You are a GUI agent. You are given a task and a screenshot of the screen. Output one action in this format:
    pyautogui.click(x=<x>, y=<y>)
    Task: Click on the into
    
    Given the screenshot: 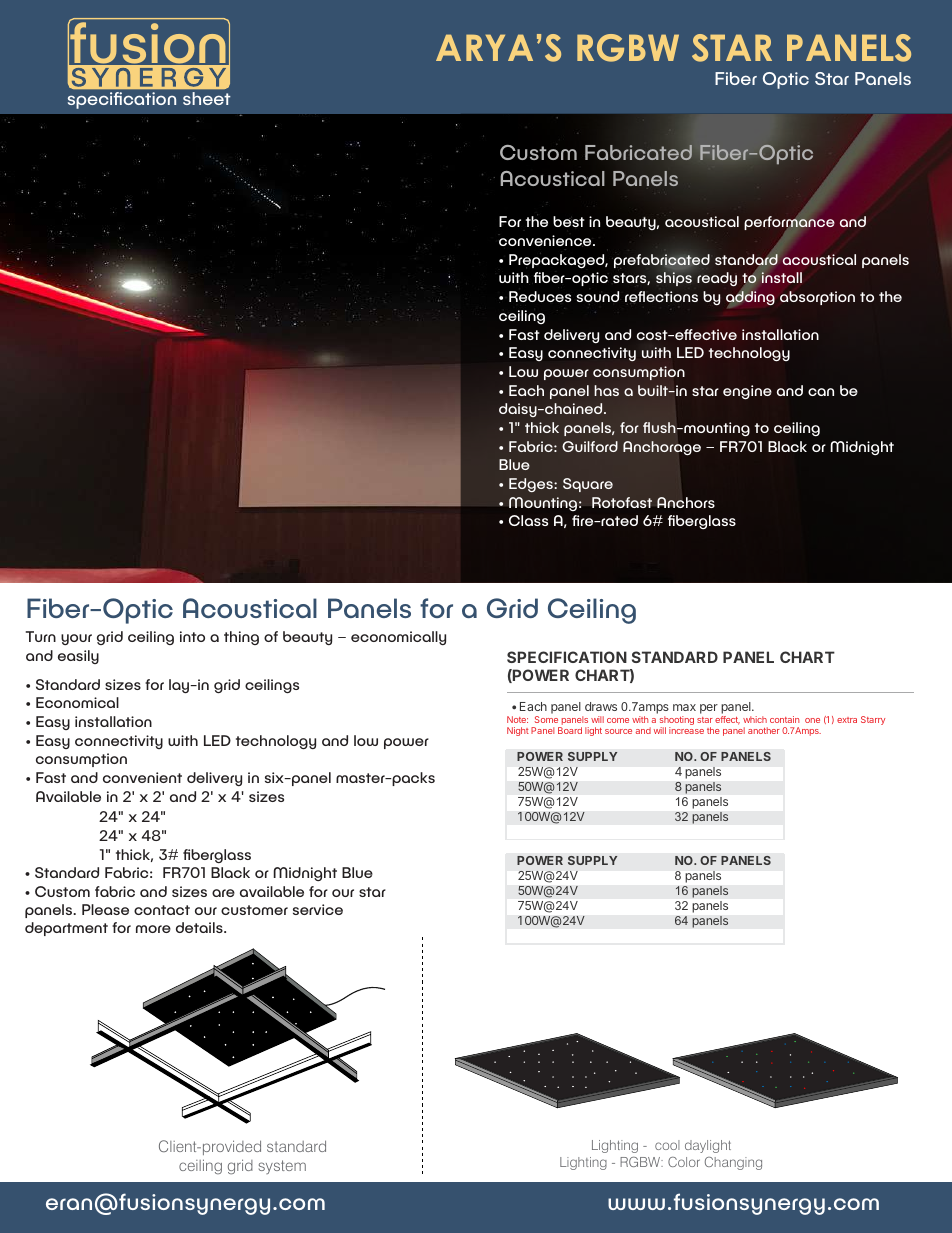 What is the action you would take?
    pyautogui.click(x=192, y=636)
